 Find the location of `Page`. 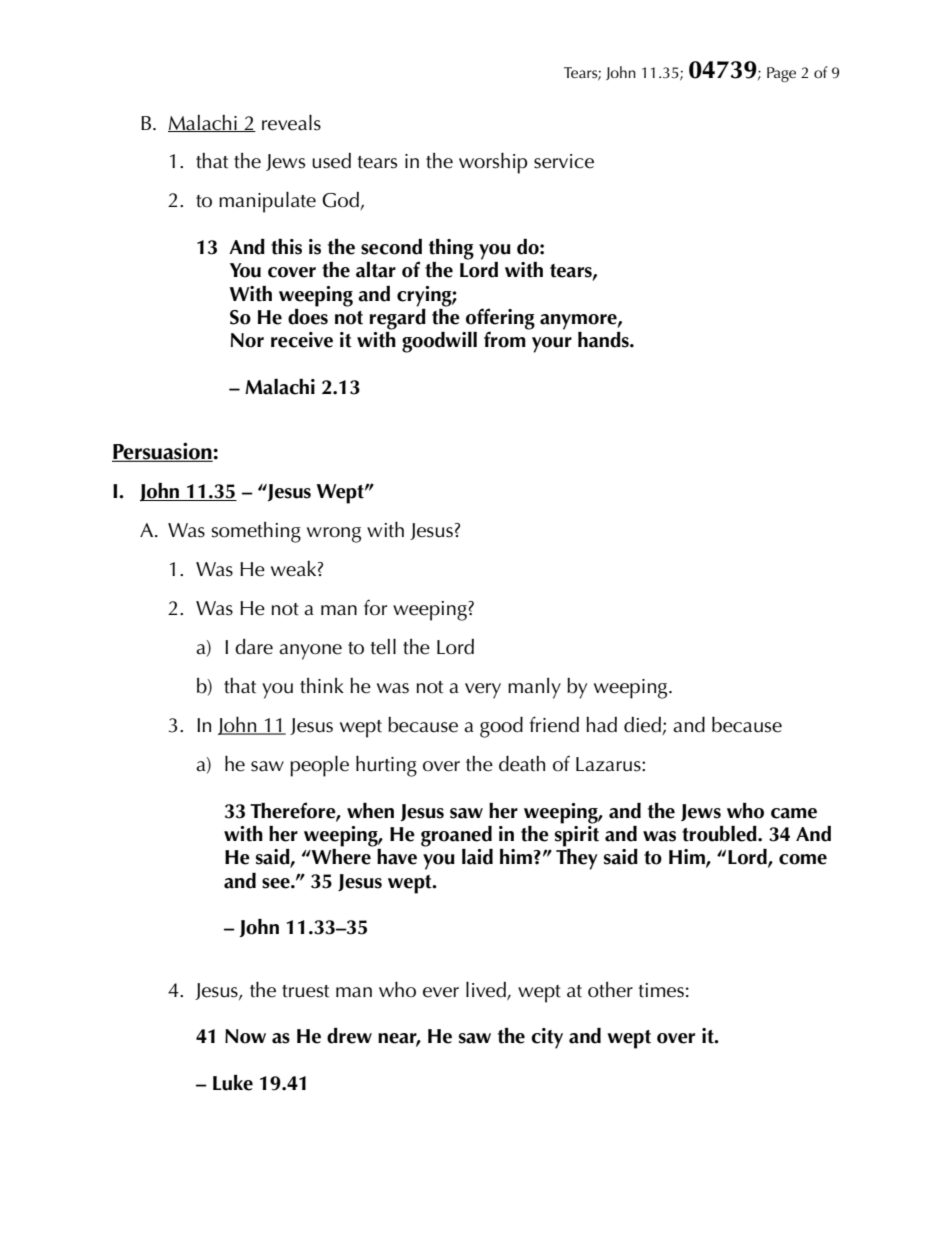

Page is located at coordinates (781, 74).
